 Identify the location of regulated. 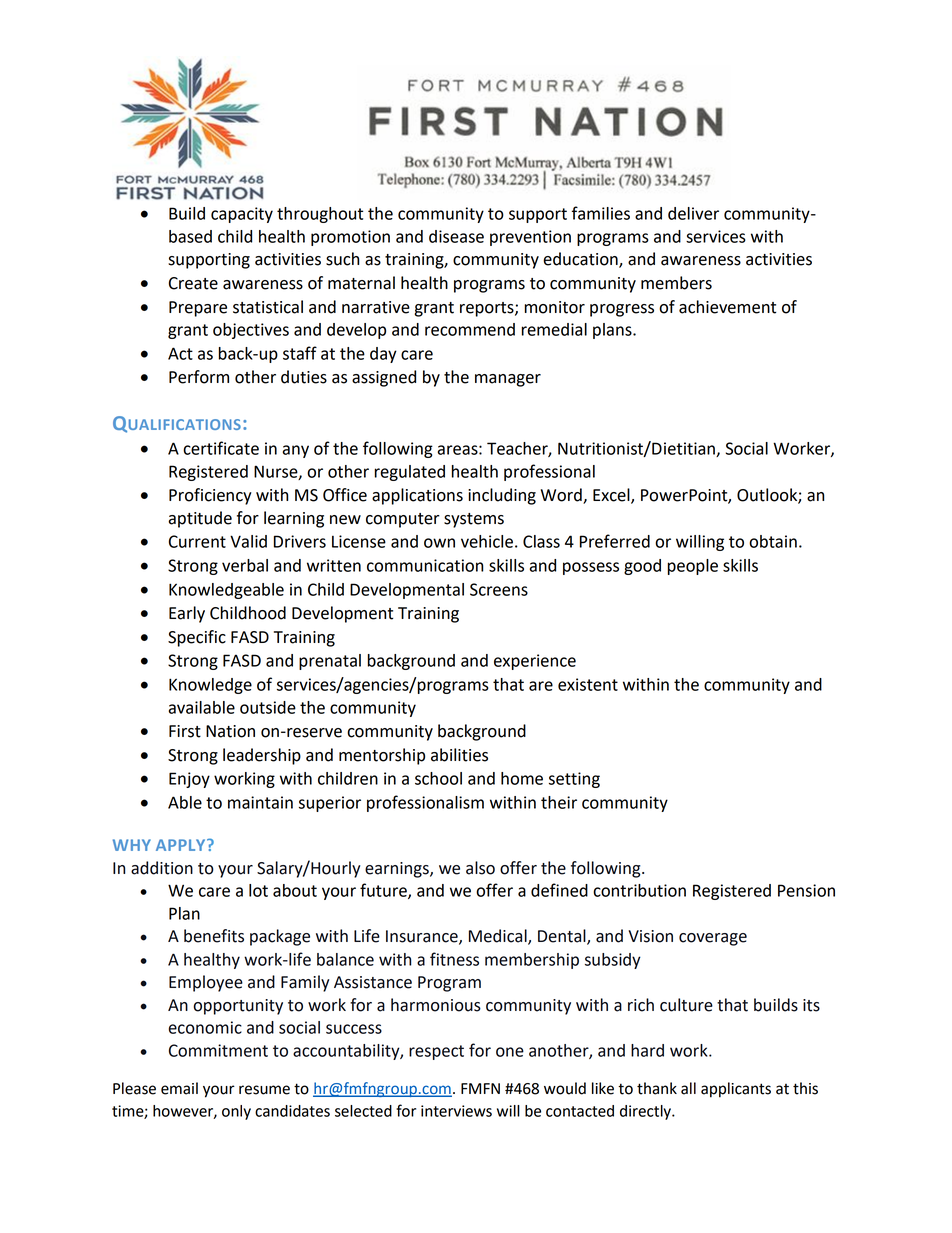
(410, 473).
